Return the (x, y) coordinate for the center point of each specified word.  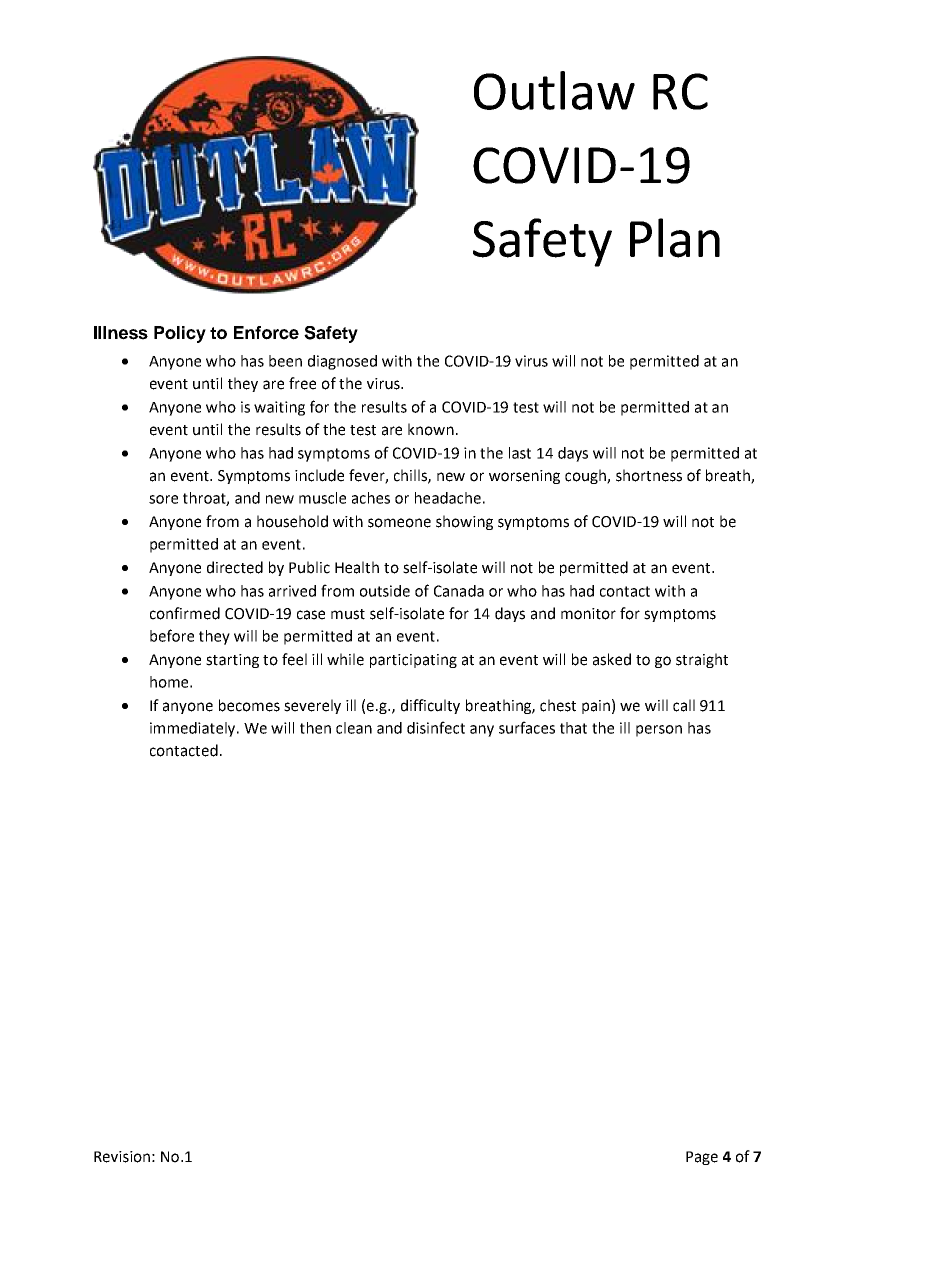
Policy (180, 334)
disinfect (436, 727)
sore (163, 499)
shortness (649, 475)
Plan (675, 238)
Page (702, 1158)
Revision (122, 1157)
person (659, 731)
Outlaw (554, 90)
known (431, 429)
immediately (194, 729)
